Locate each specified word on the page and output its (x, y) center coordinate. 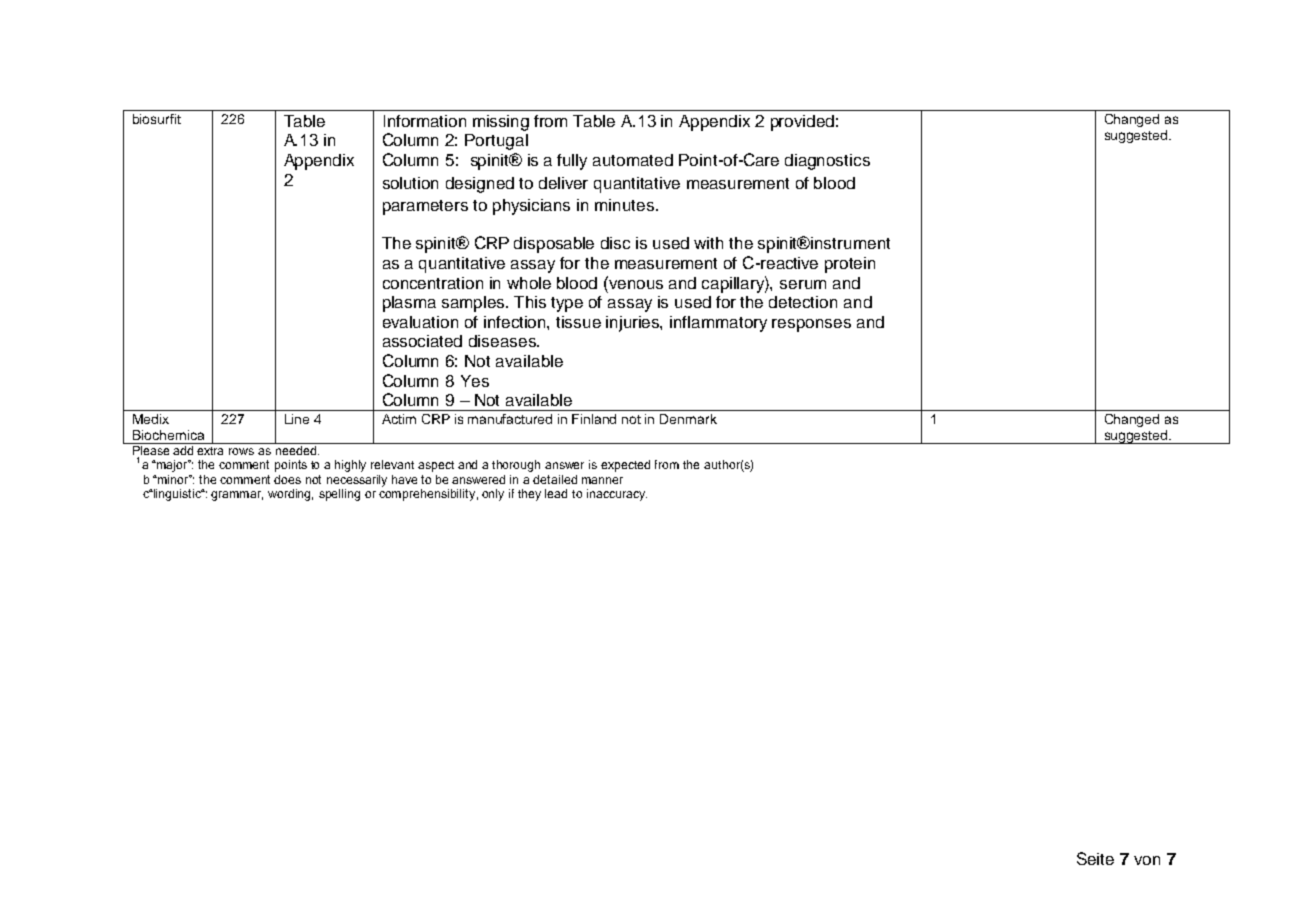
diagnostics (827, 162)
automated (633, 160)
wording (290, 495)
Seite (1095, 858)
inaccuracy (617, 495)
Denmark (688, 419)
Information (425, 121)
